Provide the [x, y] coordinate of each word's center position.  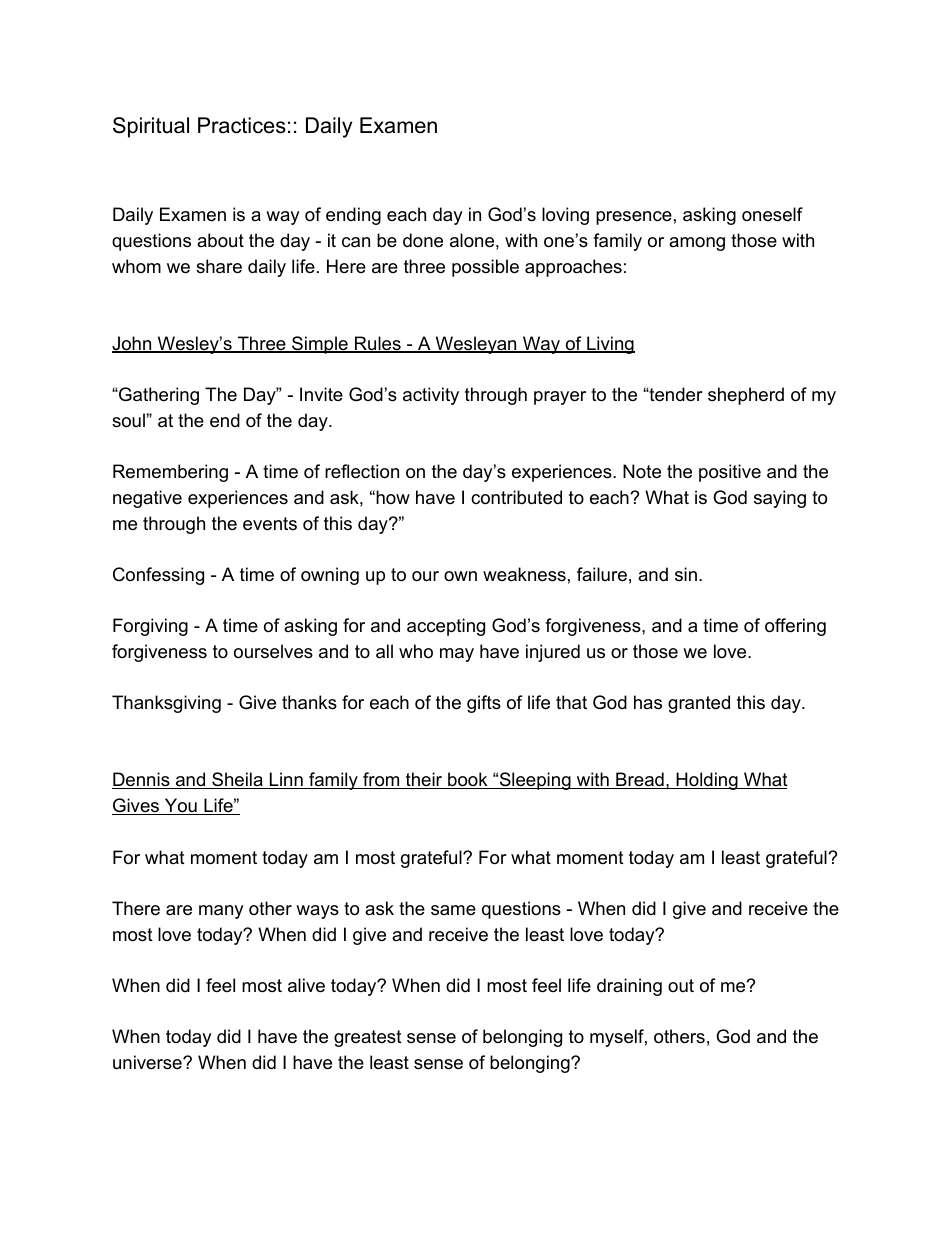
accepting [446, 627]
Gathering [158, 396]
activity [431, 396]
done [423, 240]
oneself [772, 214]
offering [795, 627]
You [180, 806]
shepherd [746, 396]
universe [148, 1062]
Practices [242, 125]
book [468, 780]
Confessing [158, 576]
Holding [707, 781]
